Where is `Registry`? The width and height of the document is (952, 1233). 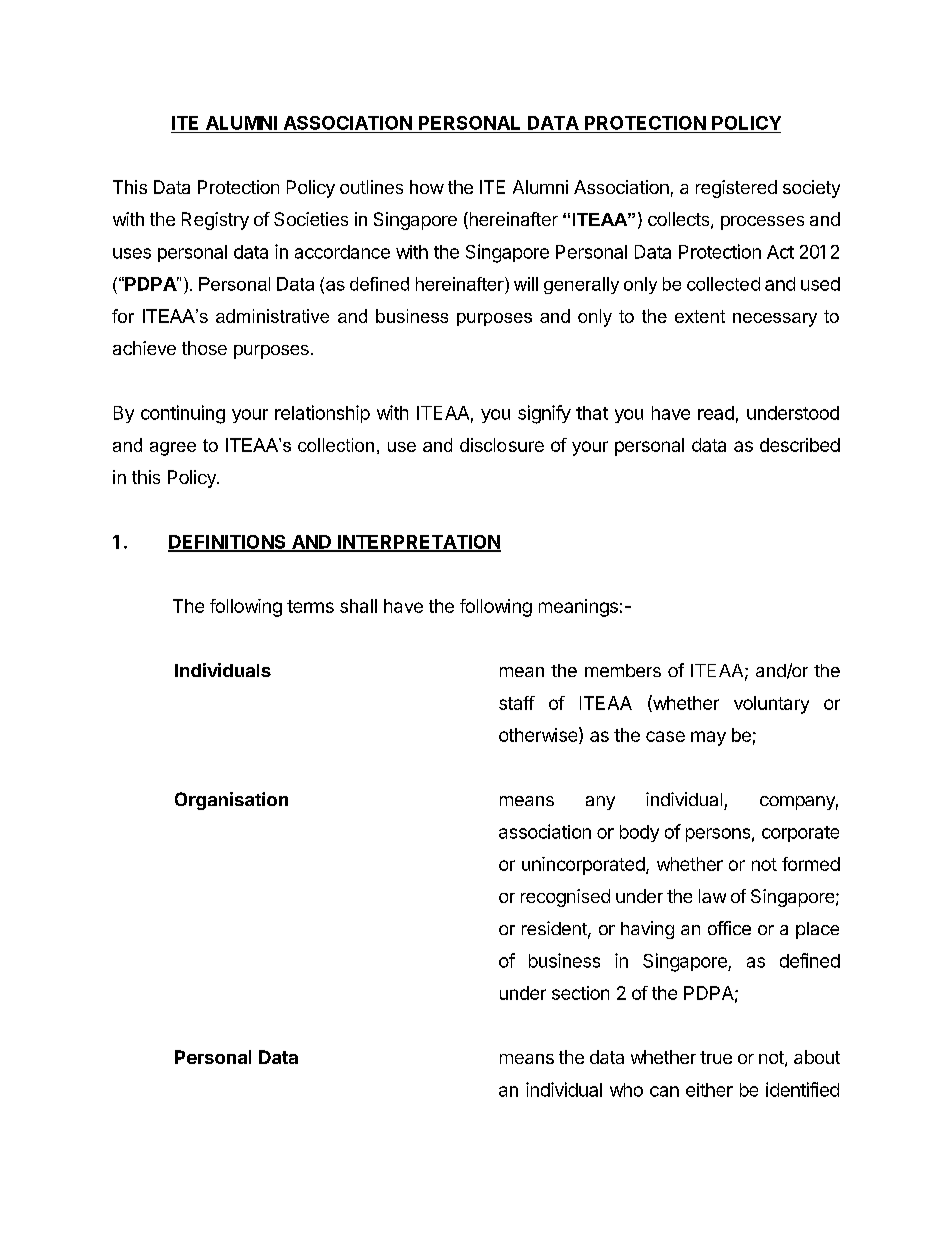 Registry is located at coordinates (215, 221).
